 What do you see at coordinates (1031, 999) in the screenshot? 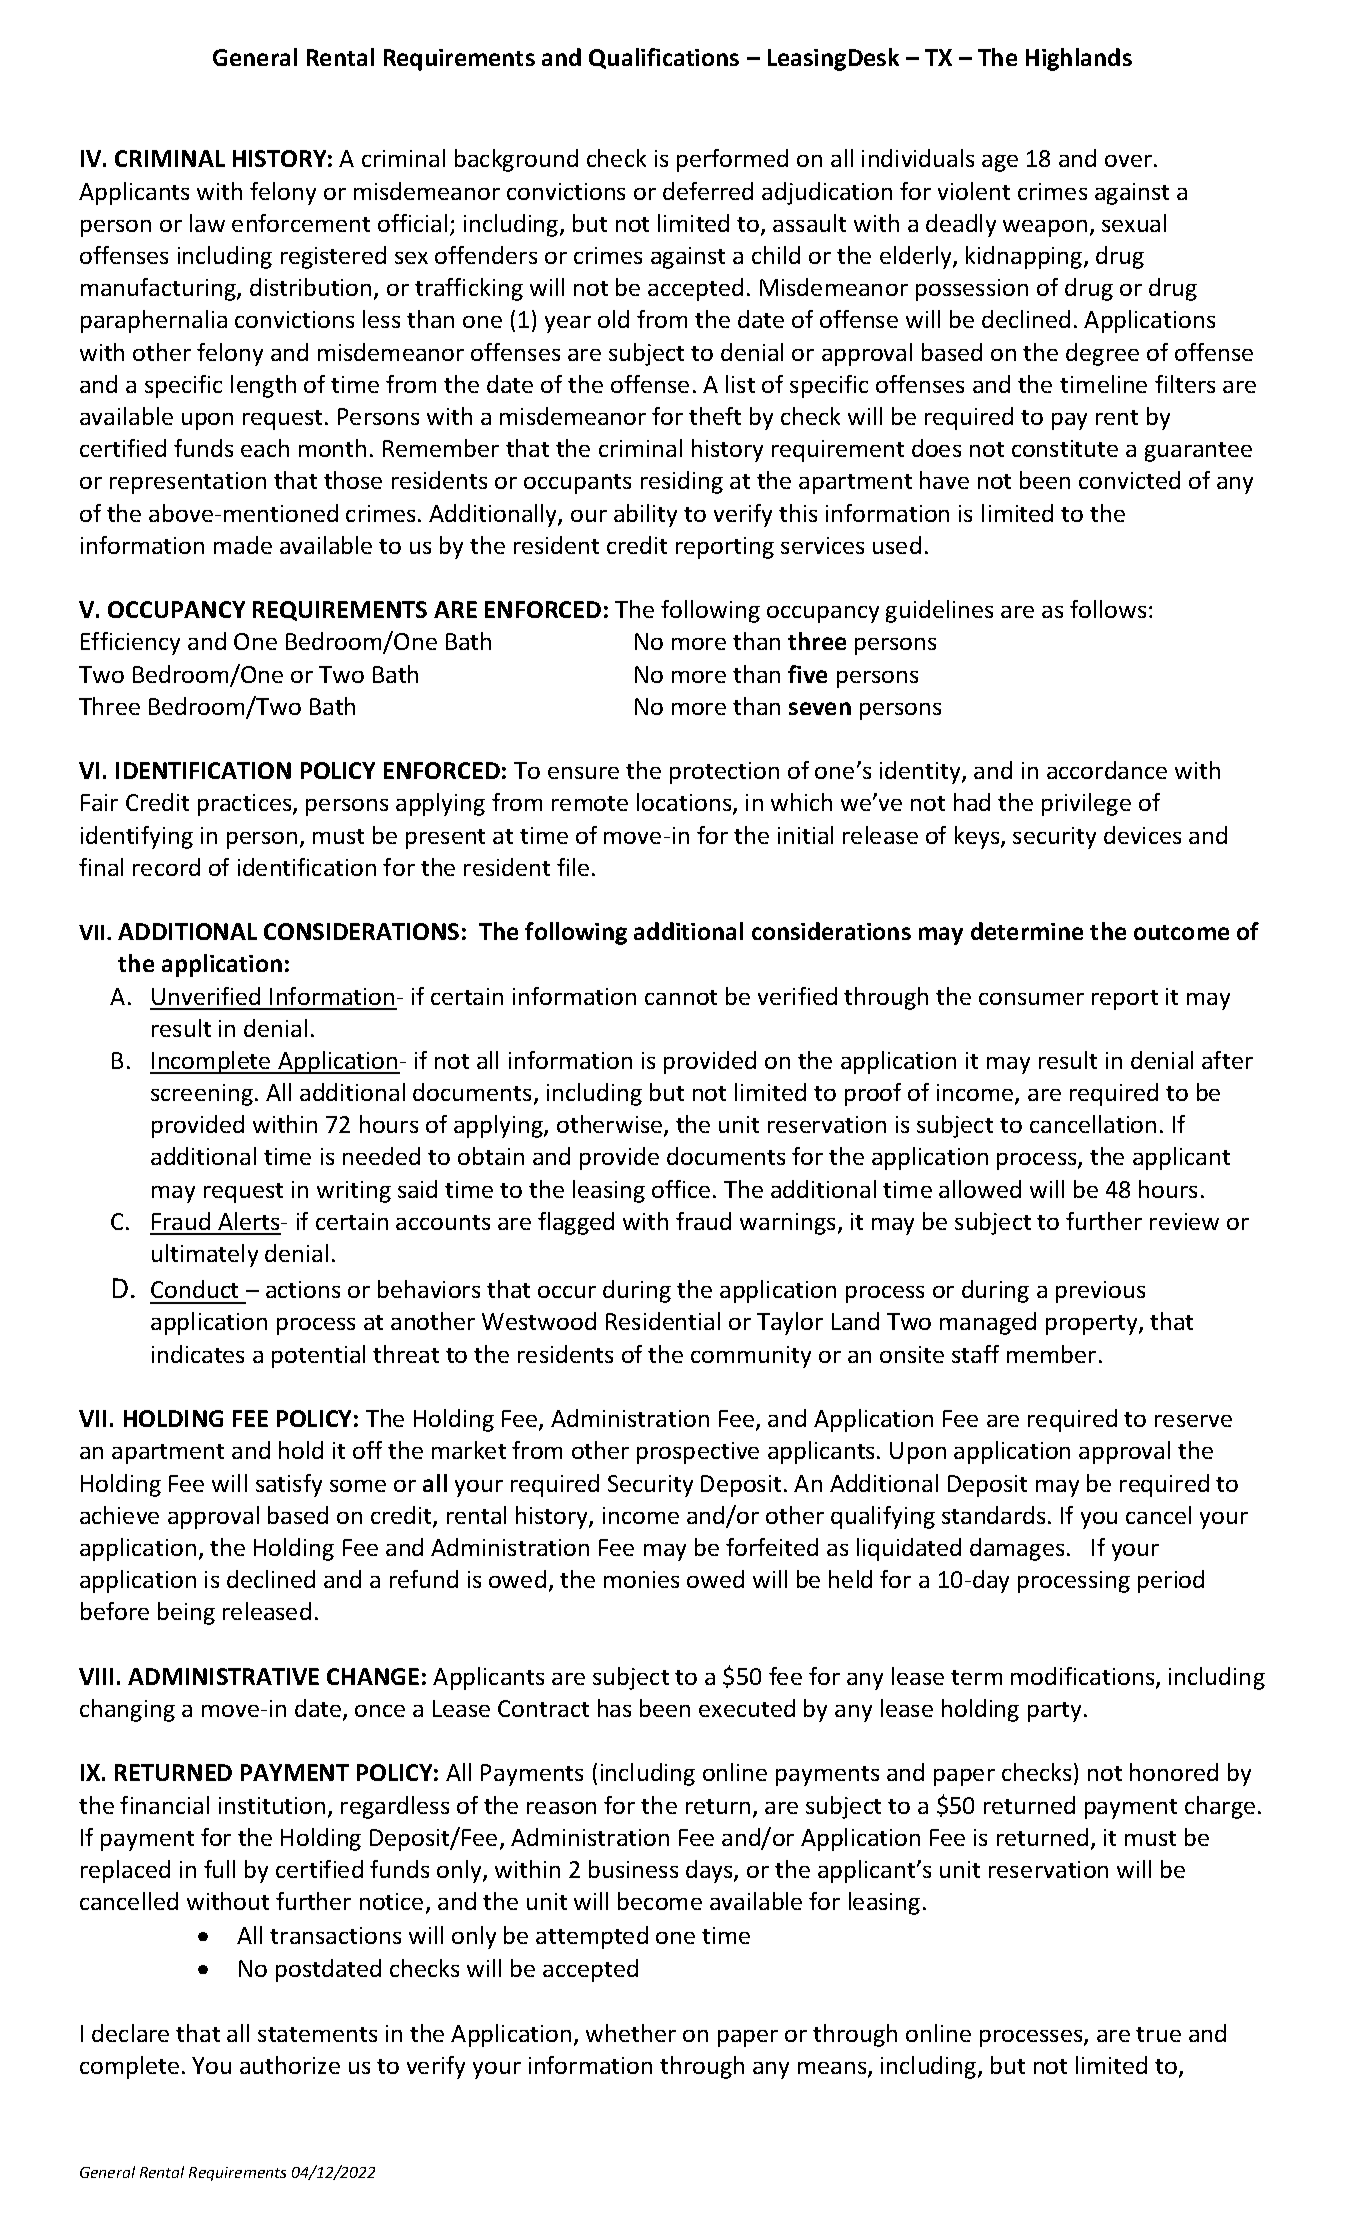
I see `consumer` at bounding box center [1031, 999].
